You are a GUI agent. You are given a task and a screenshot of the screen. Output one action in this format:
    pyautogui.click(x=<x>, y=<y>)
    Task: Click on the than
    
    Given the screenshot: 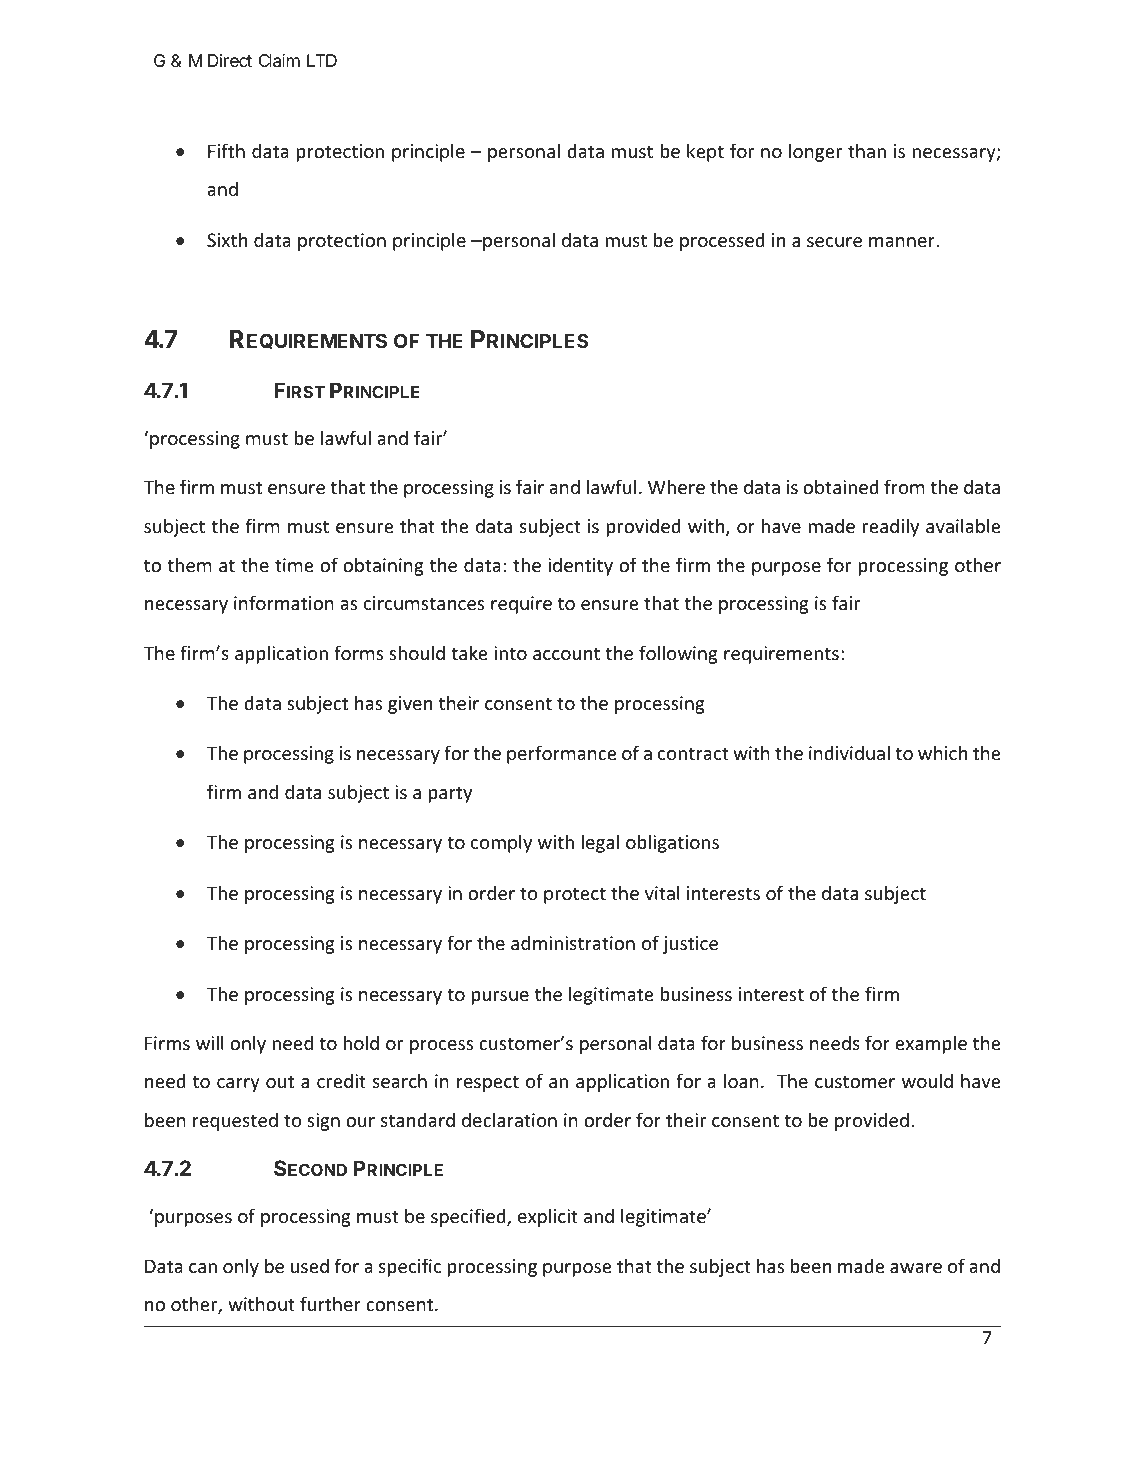 What is the action you would take?
    pyautogui.click(x=867, y=150)
